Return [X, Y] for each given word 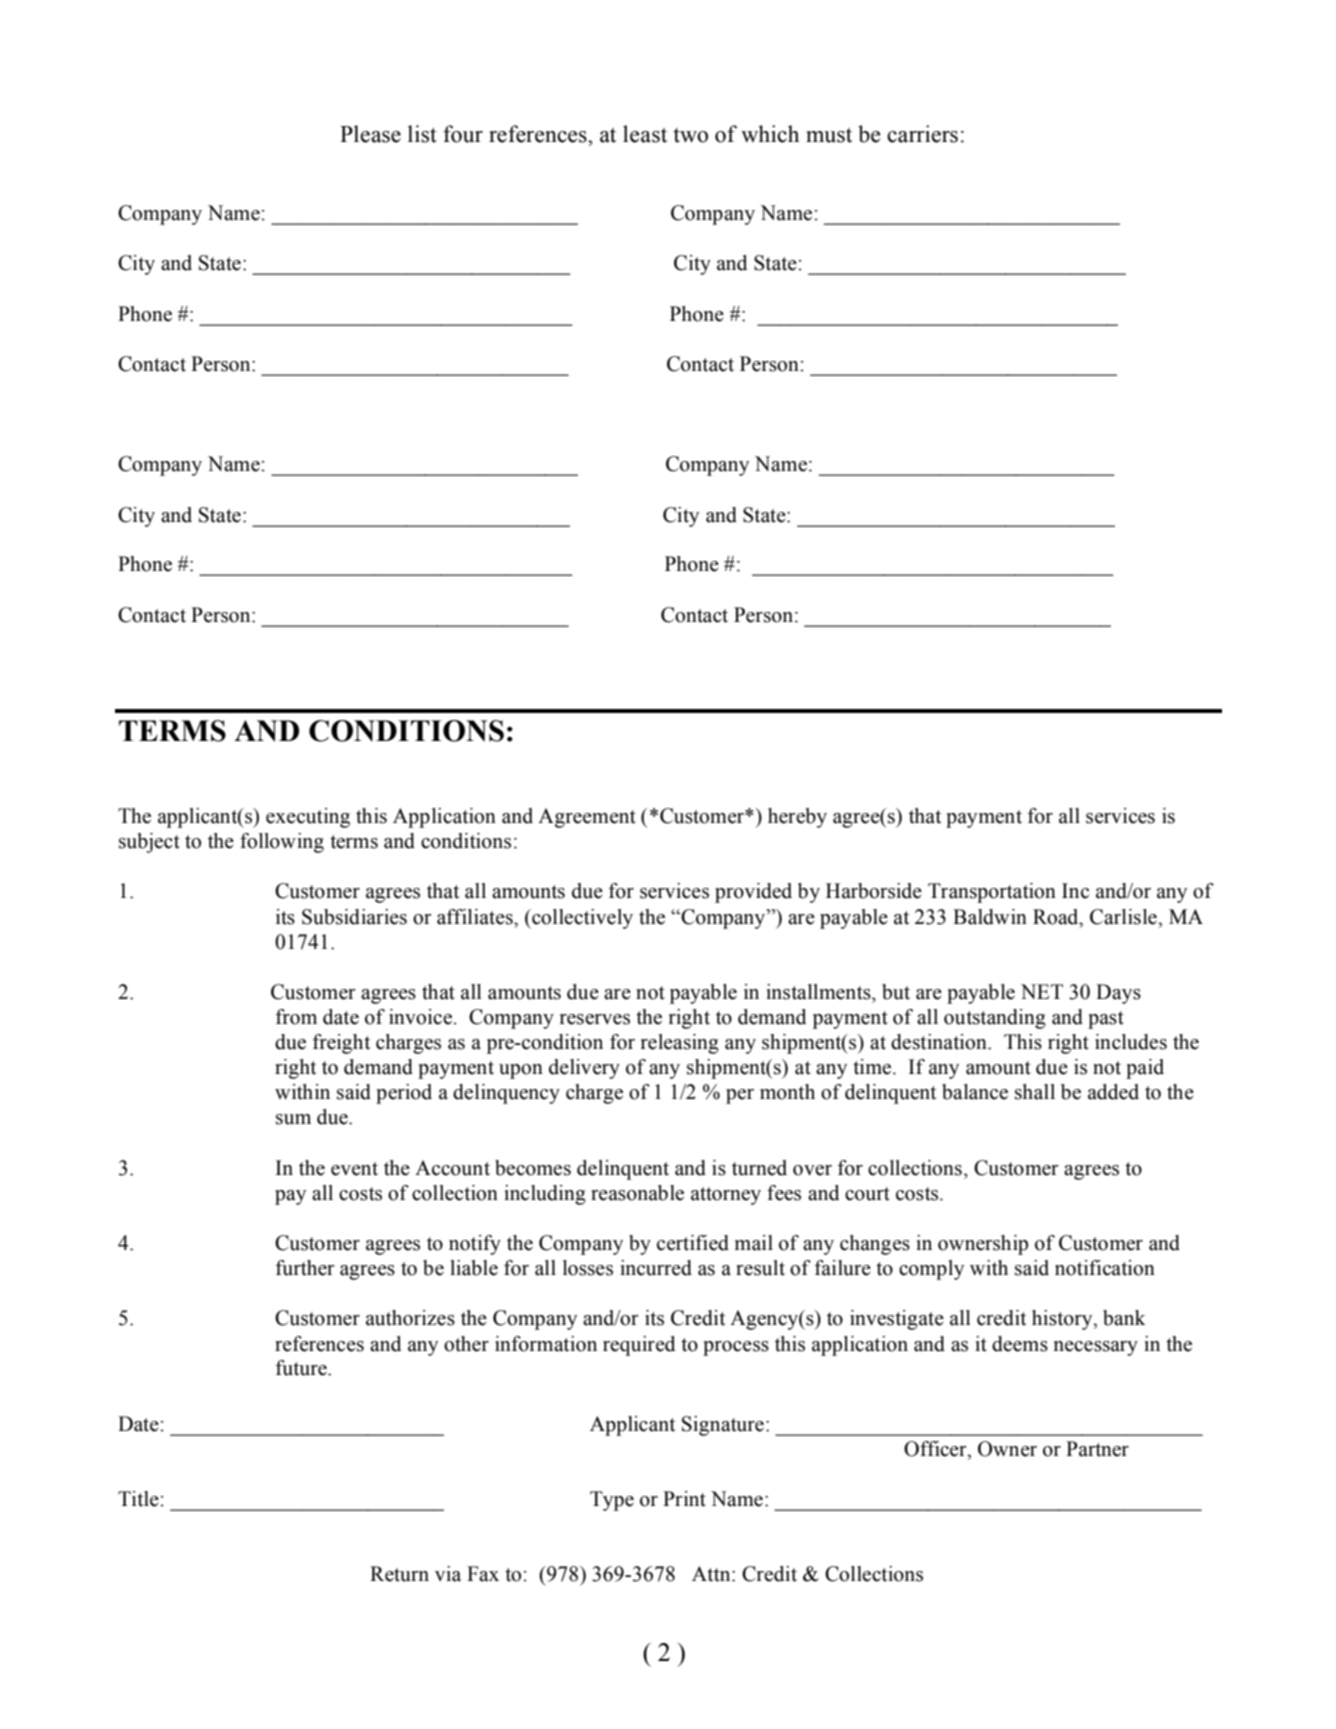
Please [370, 134]
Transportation [992, 893]
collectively [581, 919]
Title [139, 1499]
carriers [922, 134]
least [645, 134]
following [282, 843]
